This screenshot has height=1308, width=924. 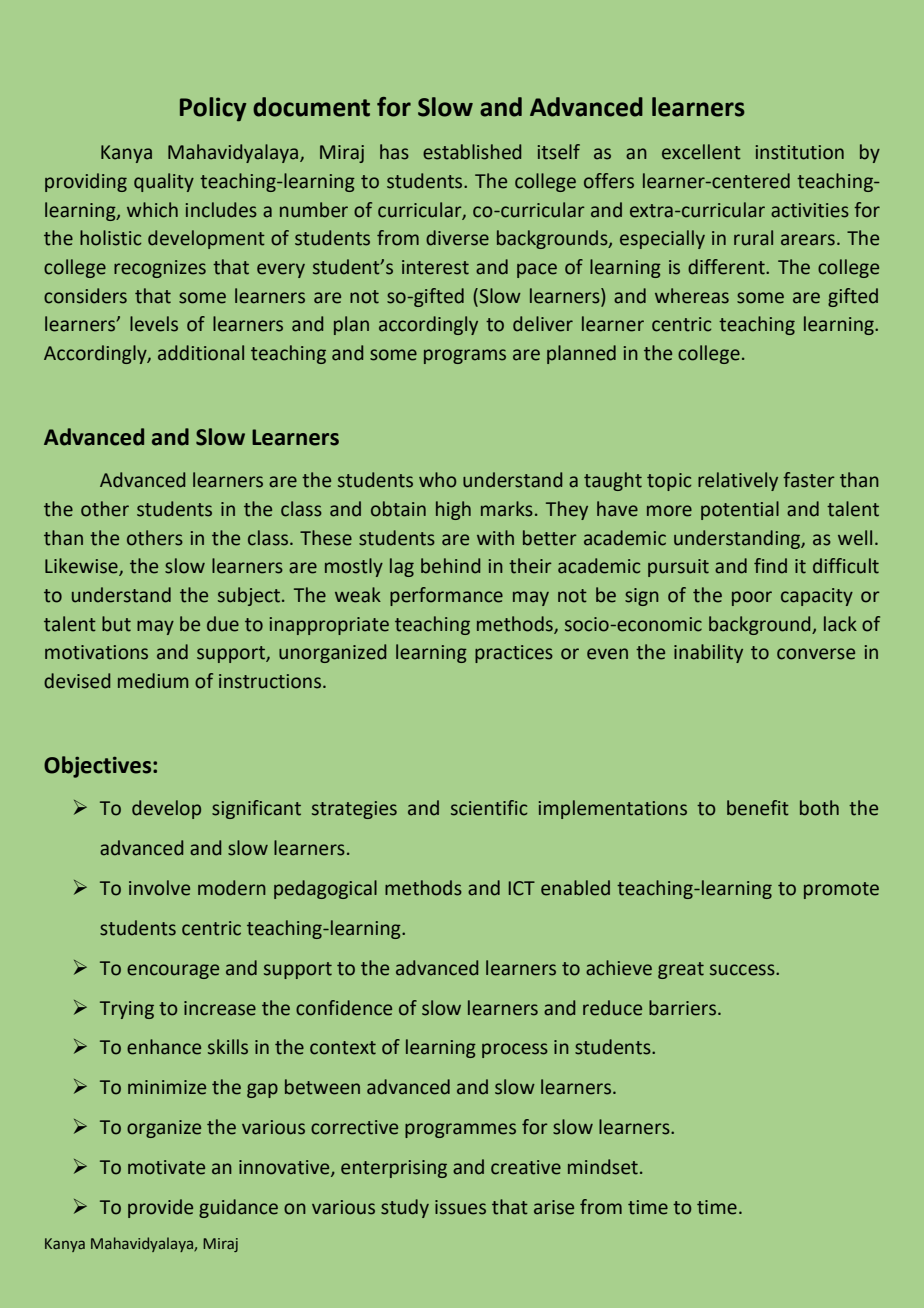 I want to click on quality, so click(x=164, y=182).
